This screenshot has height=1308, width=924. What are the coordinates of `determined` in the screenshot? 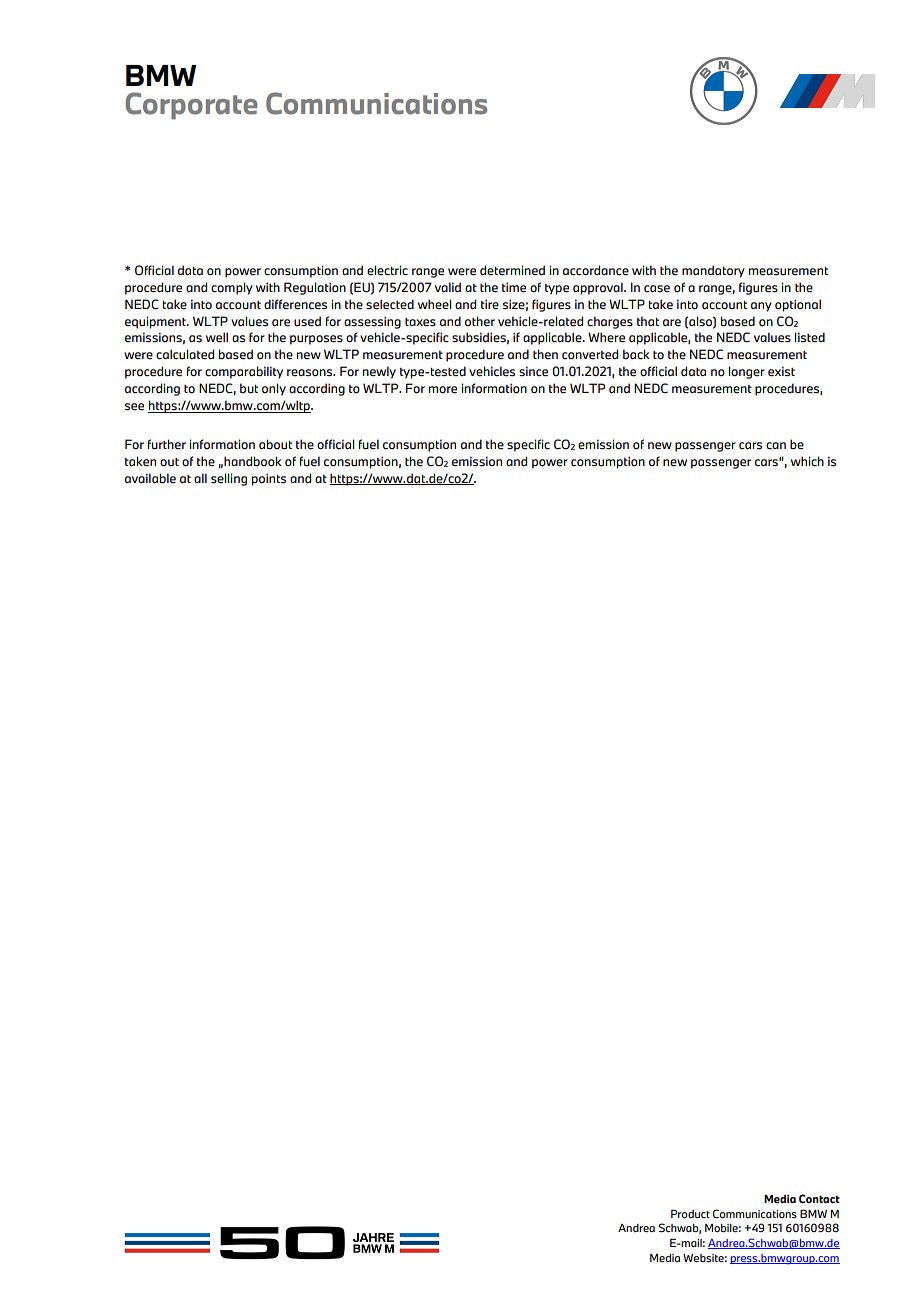 It's located at (512, 270).
